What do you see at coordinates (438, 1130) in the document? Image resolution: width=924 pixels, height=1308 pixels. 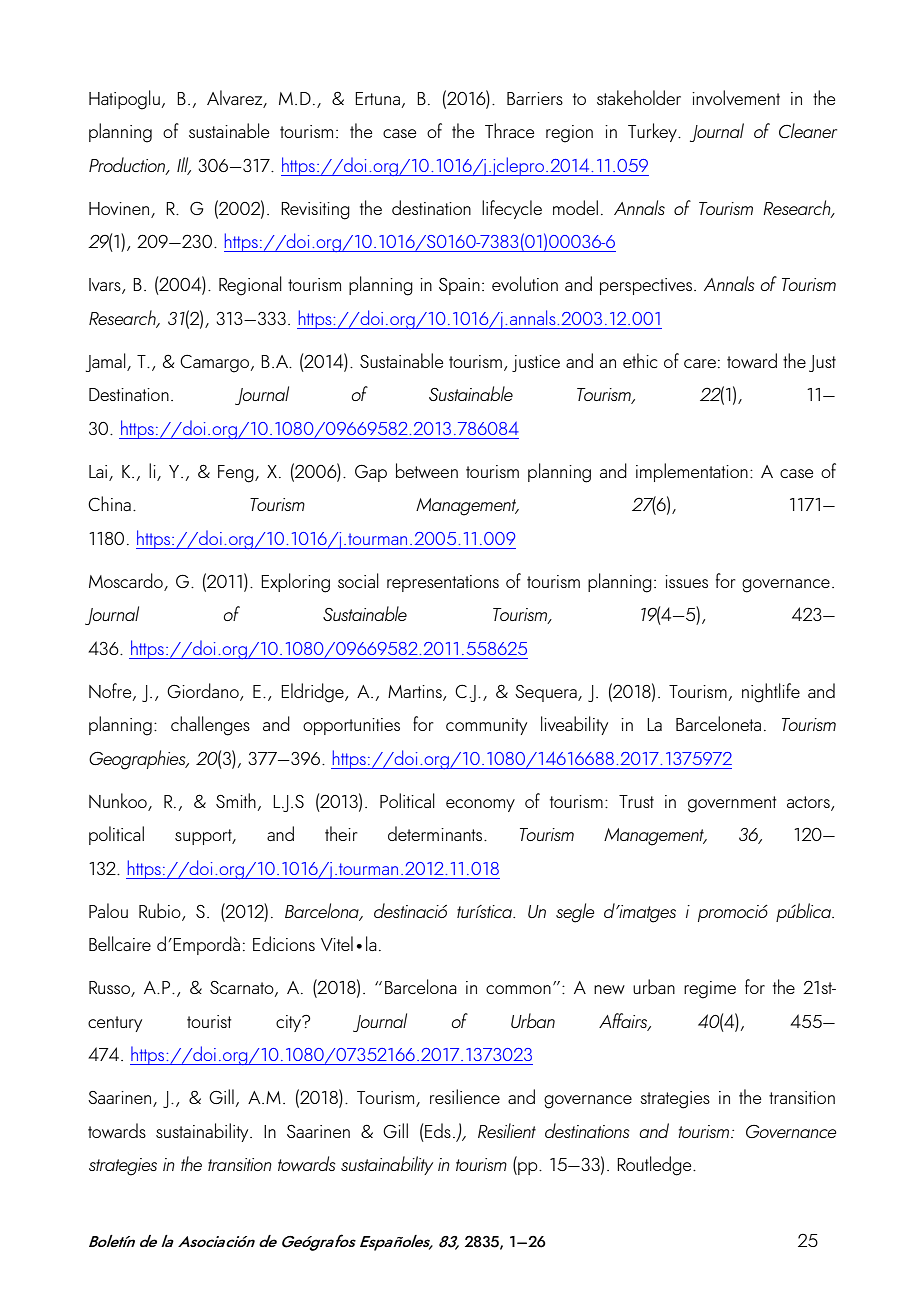 I see `Eds` at bounding box center [438, 1130].
